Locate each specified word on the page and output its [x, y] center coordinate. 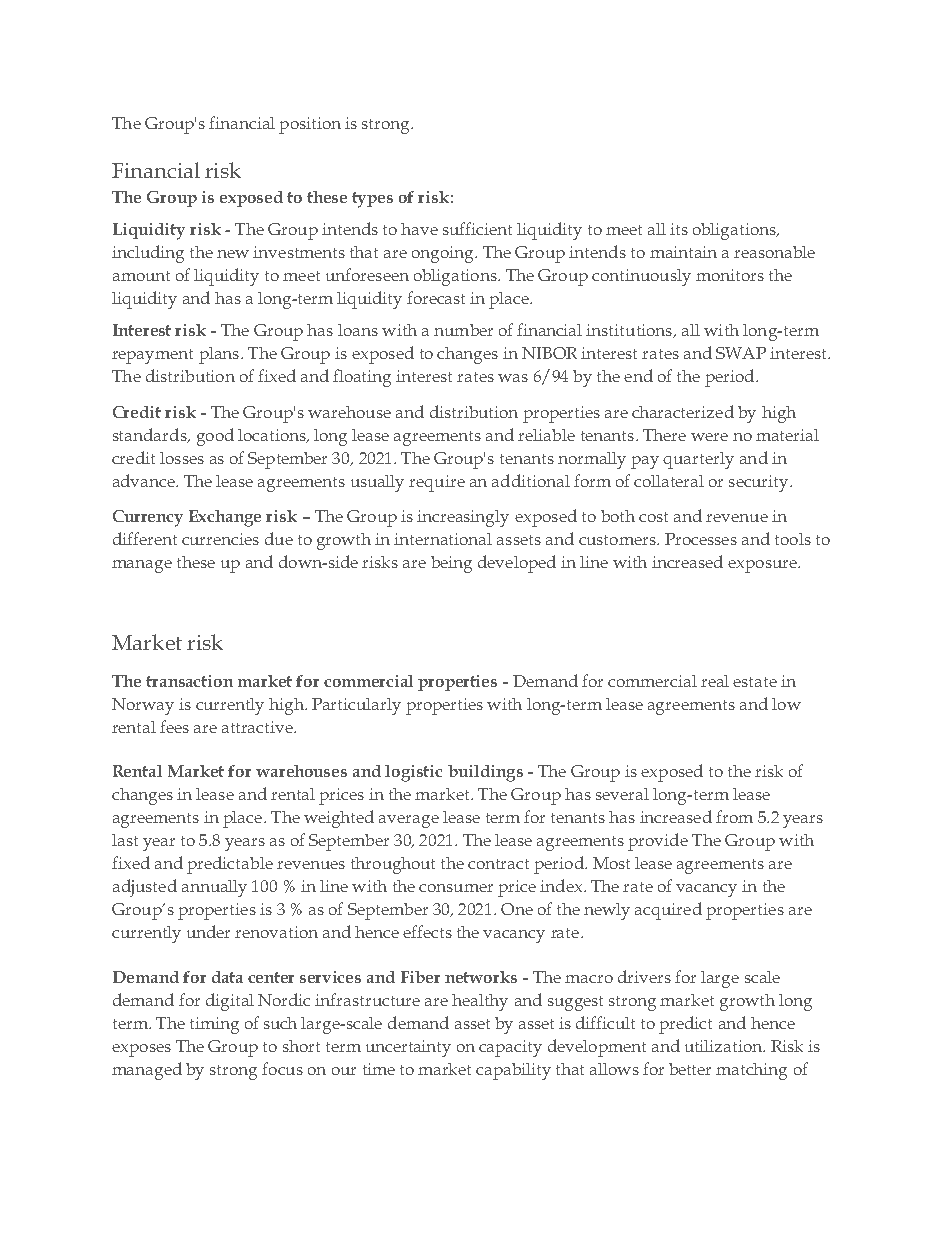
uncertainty [408, 1048]
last [125, 840]
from [734, 816]
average [409, 821]
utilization [725, 1046]
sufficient [477, 228]
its [679, 229]
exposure [763, 566]
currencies [220, 539]
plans [220, 355]
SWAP [741, 353]
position [310, 125]
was [513, 378]
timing [214, 1025]
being [451, 564]
